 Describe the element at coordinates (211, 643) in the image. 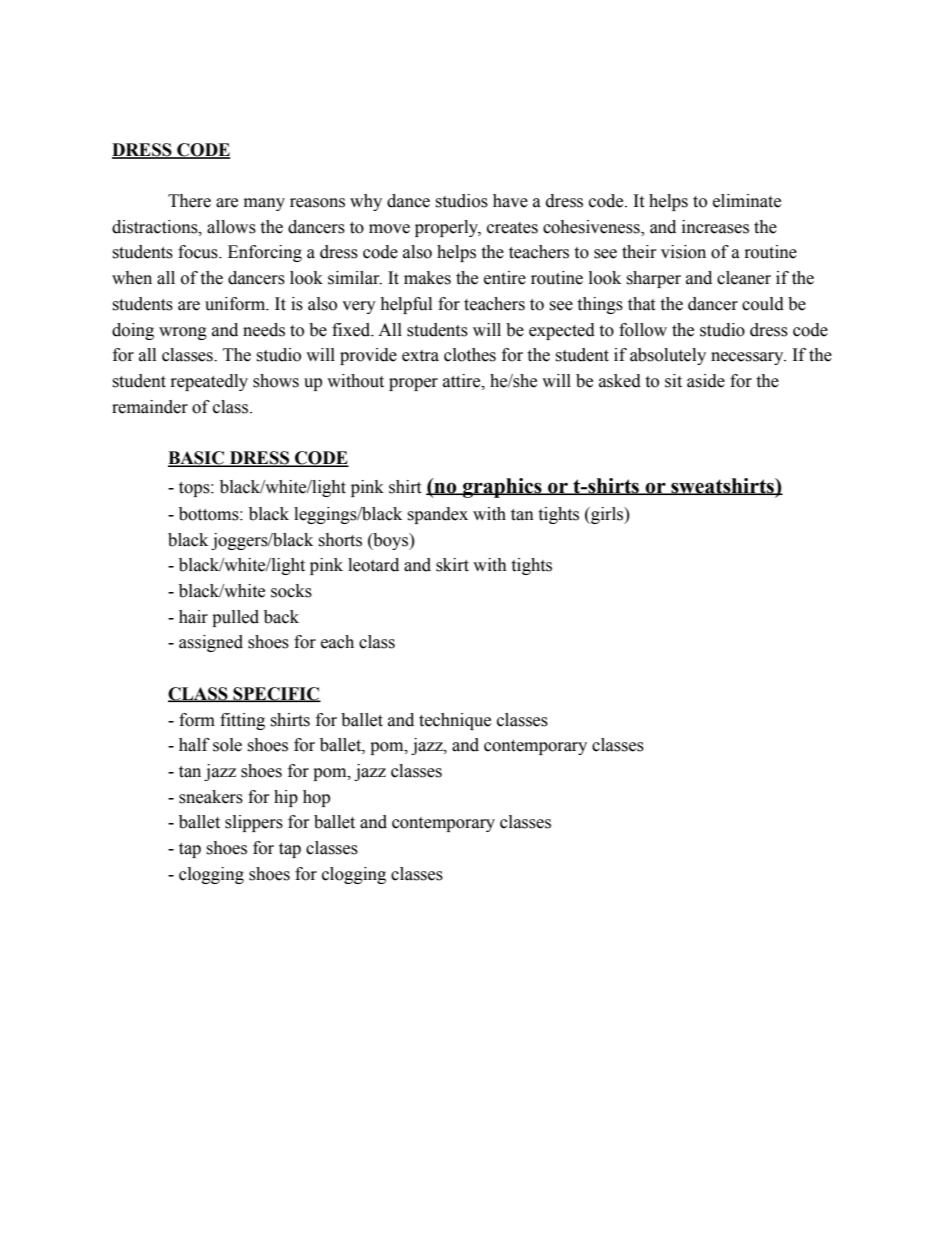

I see `assigned` at that location.
